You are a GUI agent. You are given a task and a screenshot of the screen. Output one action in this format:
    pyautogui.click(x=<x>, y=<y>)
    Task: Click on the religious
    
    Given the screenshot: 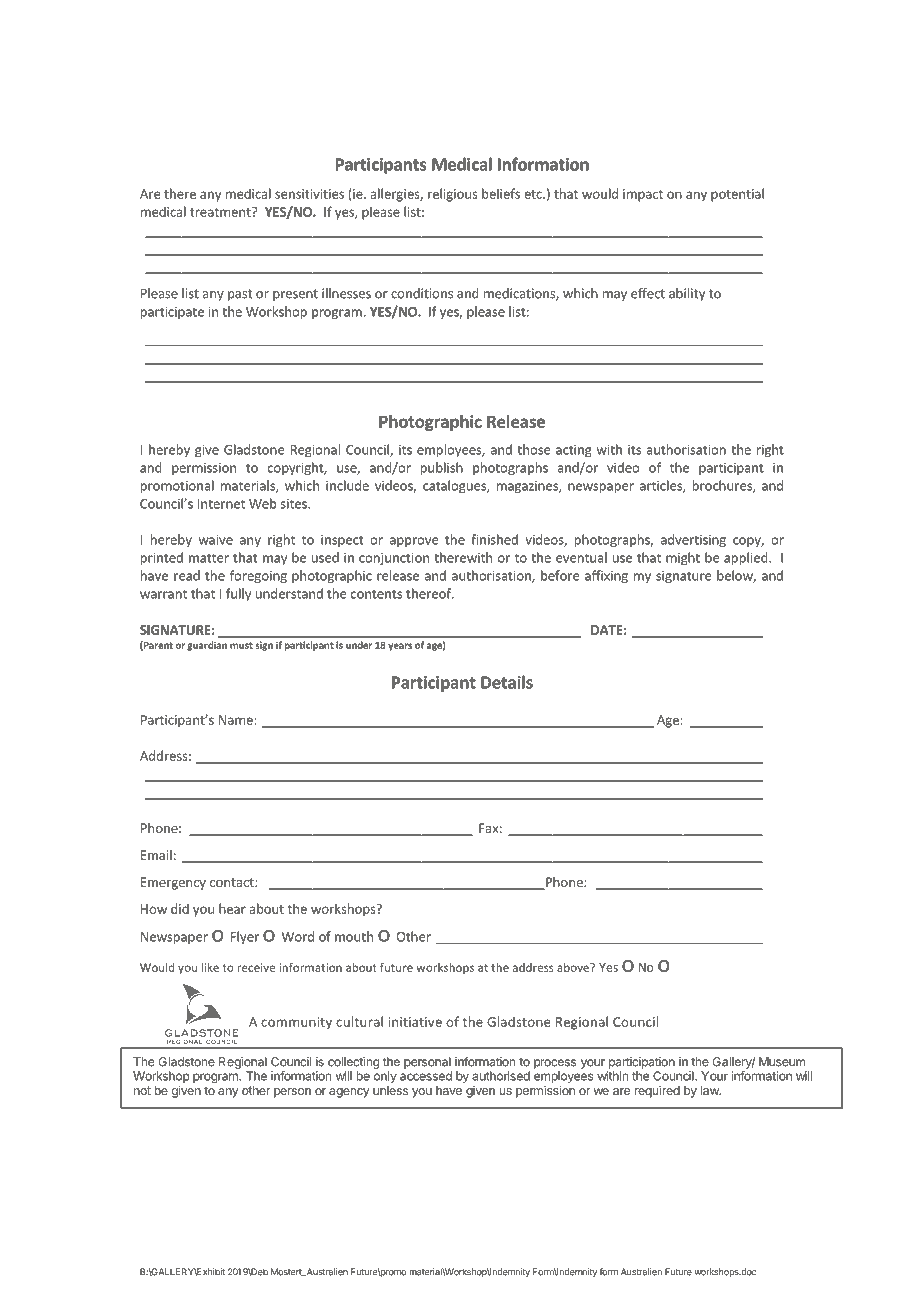 What is the action you would take?
    pyautogui.click(x=453, y=195)
